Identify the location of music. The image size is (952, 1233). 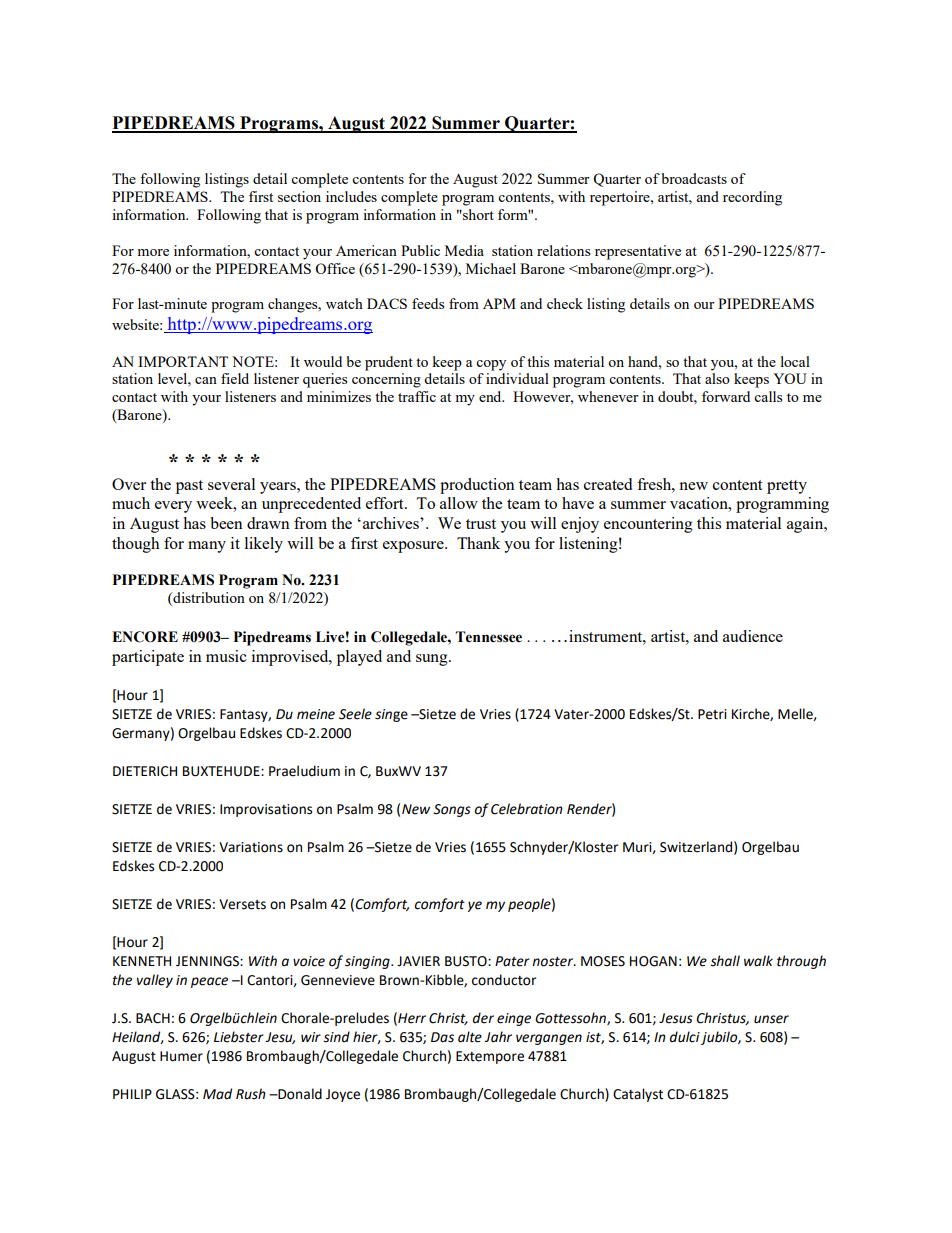
(226, 656).
